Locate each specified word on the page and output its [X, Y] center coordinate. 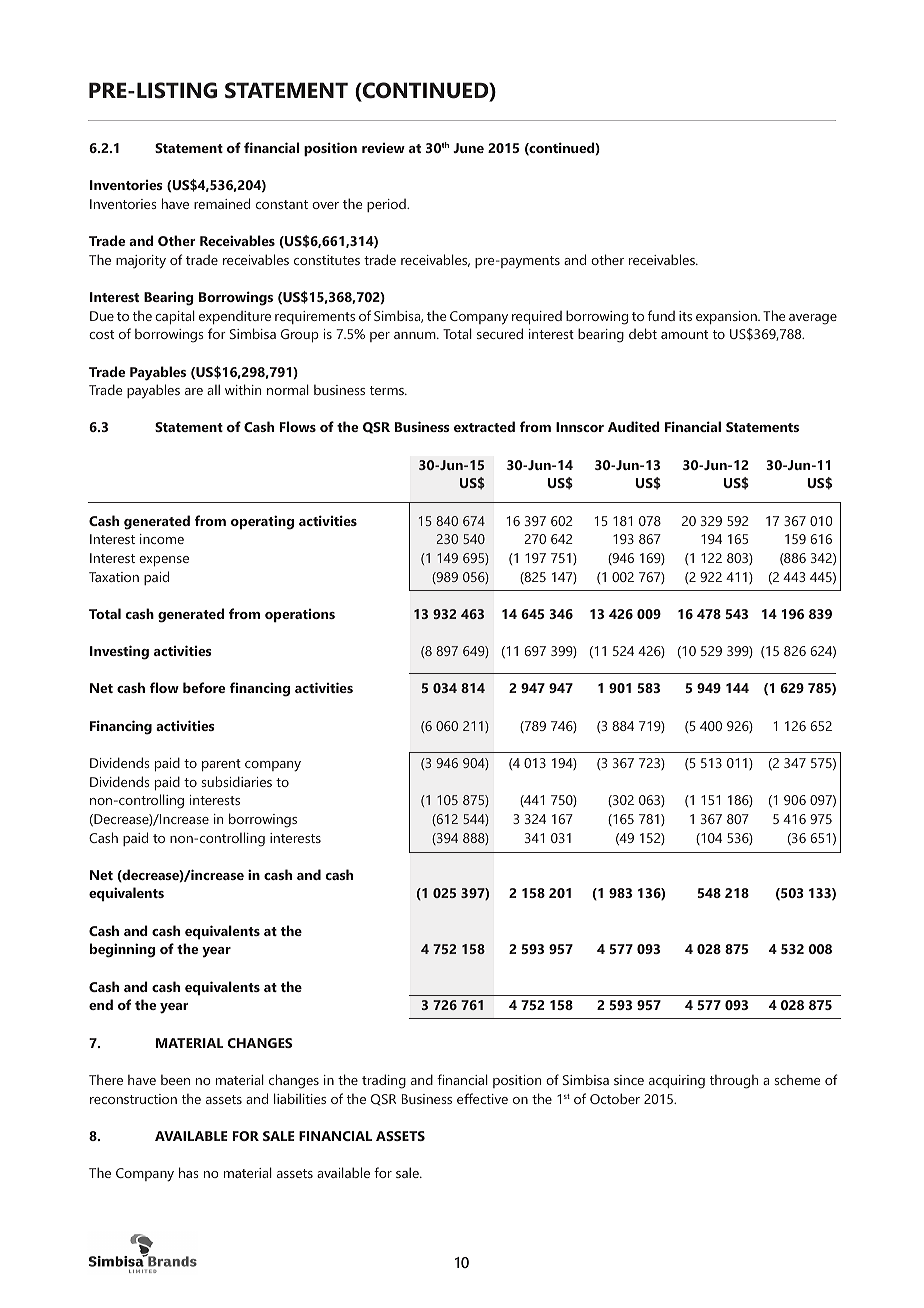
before [204, 687]
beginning [122, 950]
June [468, 148]
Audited [634, 426]
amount [684, 334]
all [213, 389]
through [734, 1082]
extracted [484, 426]
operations [300, 616]
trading [384, 1081]
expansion [727, 317]
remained [222, 203]
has [189, 1172]
